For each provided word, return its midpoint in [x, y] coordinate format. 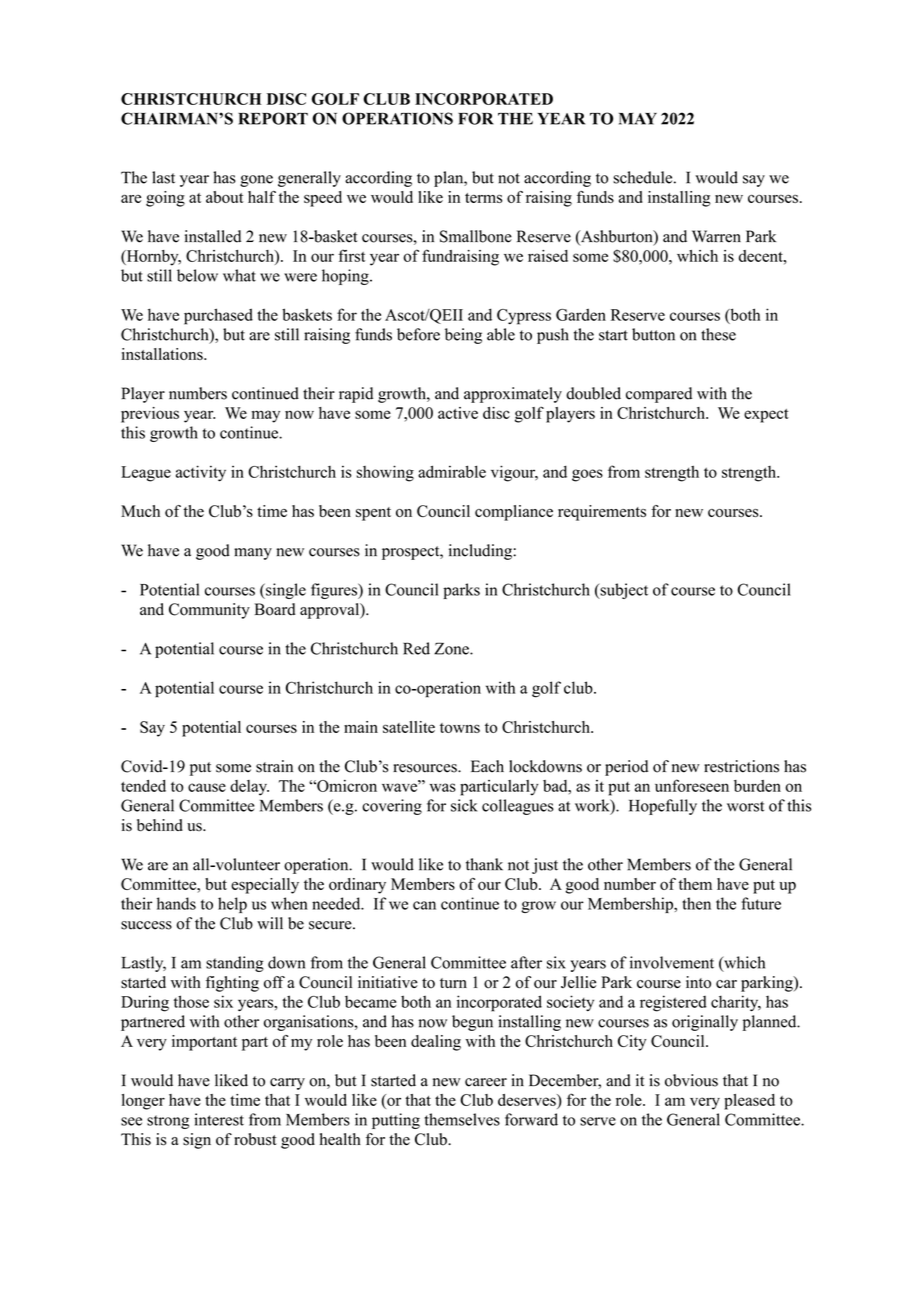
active [458, 413]
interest [219, 1119]
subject [623, 591]
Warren [716, 236]
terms [483, 198]
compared [659, 395]
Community [209, 611]
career [486, 1082]
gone [256, 181]
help [232, 905]
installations [163, 354]
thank [484, 864]
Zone [452, 648]
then [696, 903]
